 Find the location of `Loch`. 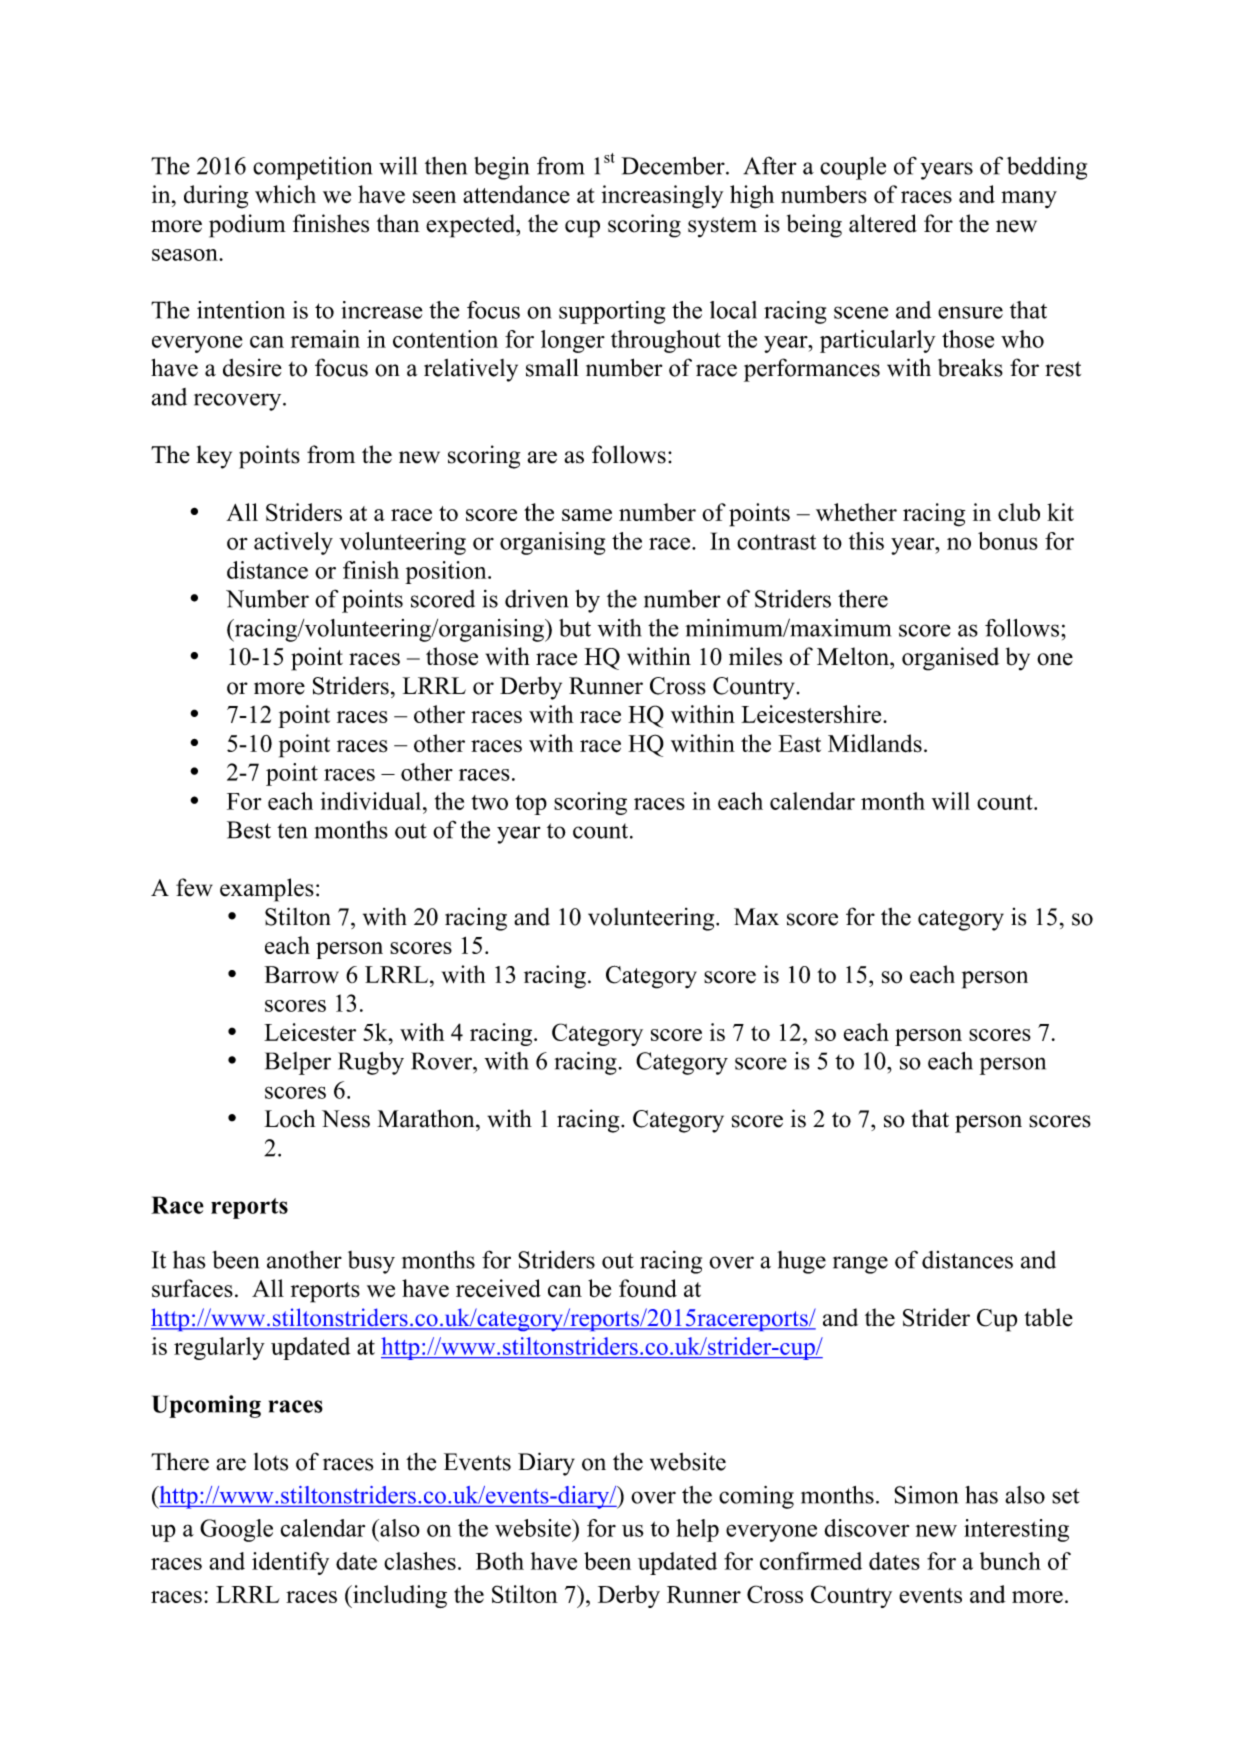

Loch is located at coordinates (289, 1118).
